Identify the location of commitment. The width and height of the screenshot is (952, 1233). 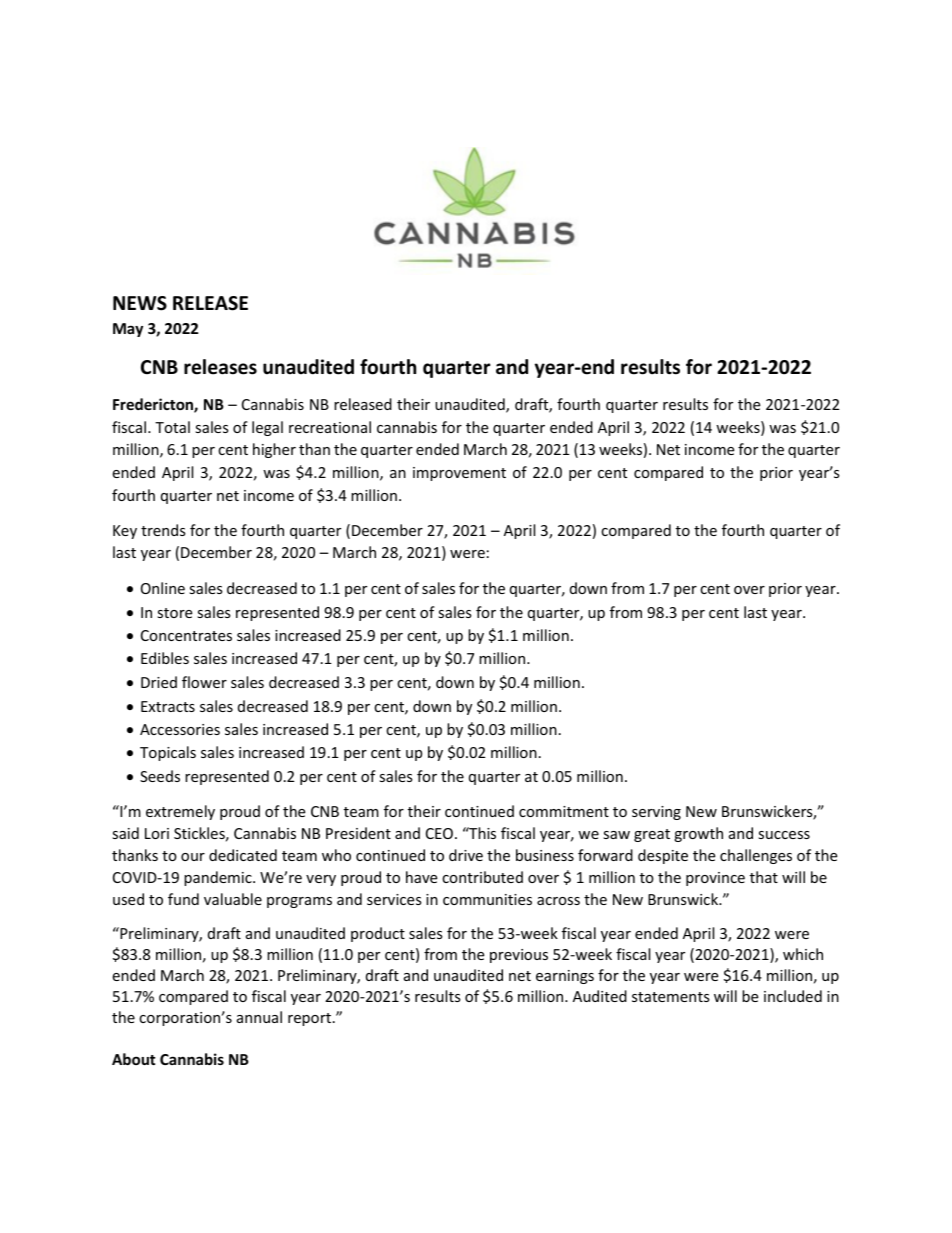
(564, 811).
